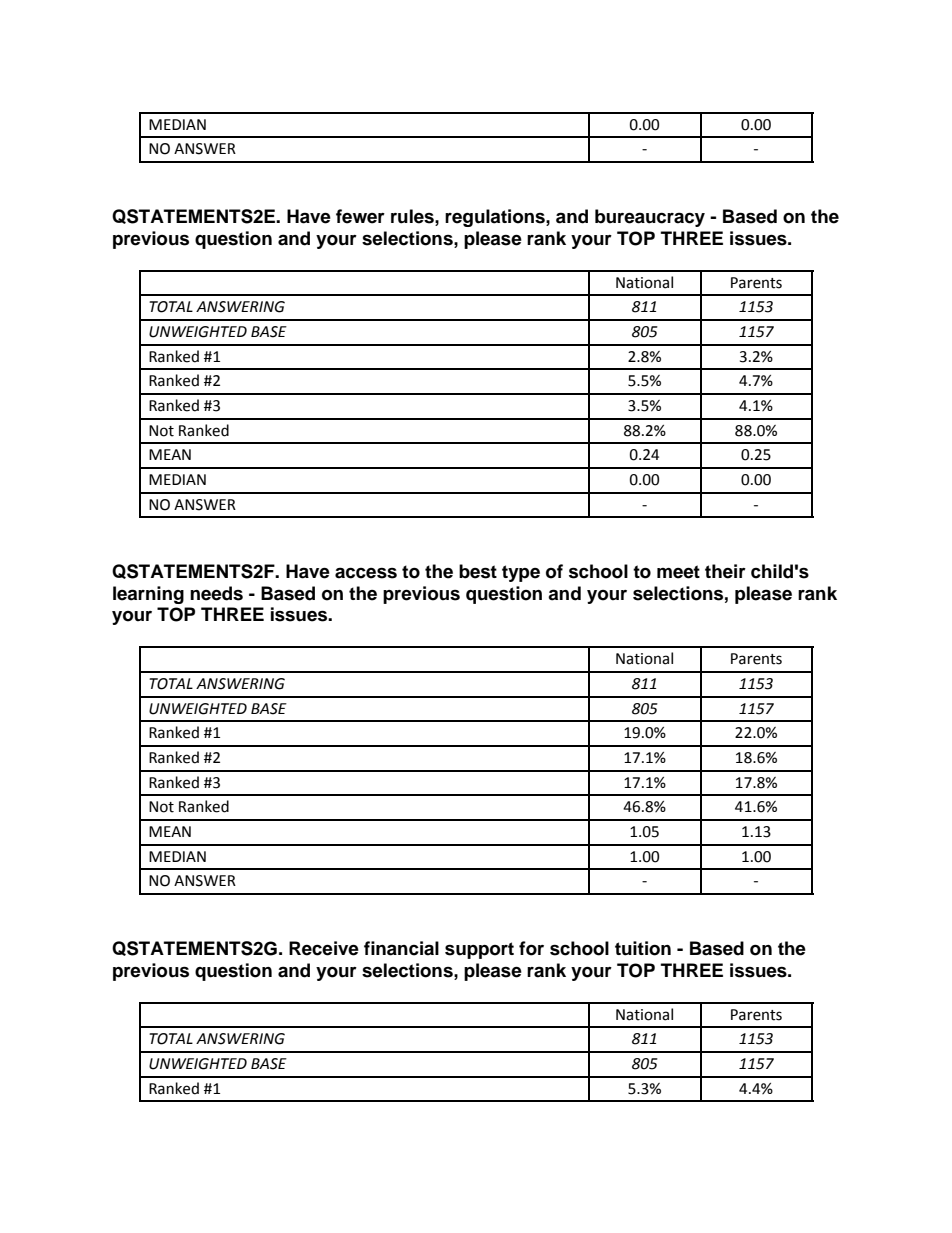 The width and height of the screenshot is (952, 1233). What do you see at coordinates (360, 216) in the screenshot?
I see `fewer` at bounding box center [360, 216].
